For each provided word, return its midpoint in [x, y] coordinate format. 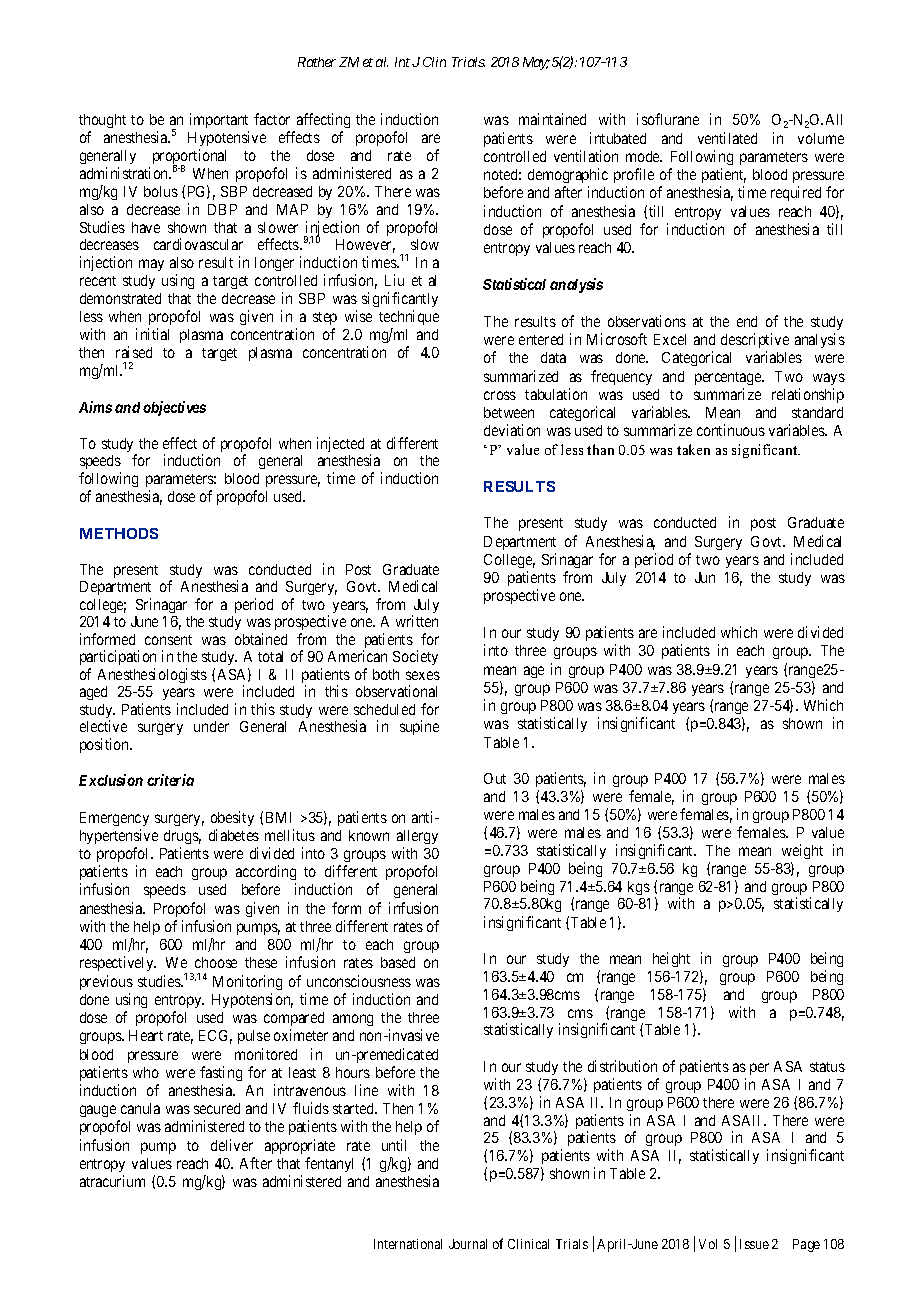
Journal [468, 1244]
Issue [754, 1244]
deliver [232, 1145]
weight [802, 851]
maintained [552, 119]
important [219, 122]
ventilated [727, 138]
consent [168, 640]
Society [415, 657]
